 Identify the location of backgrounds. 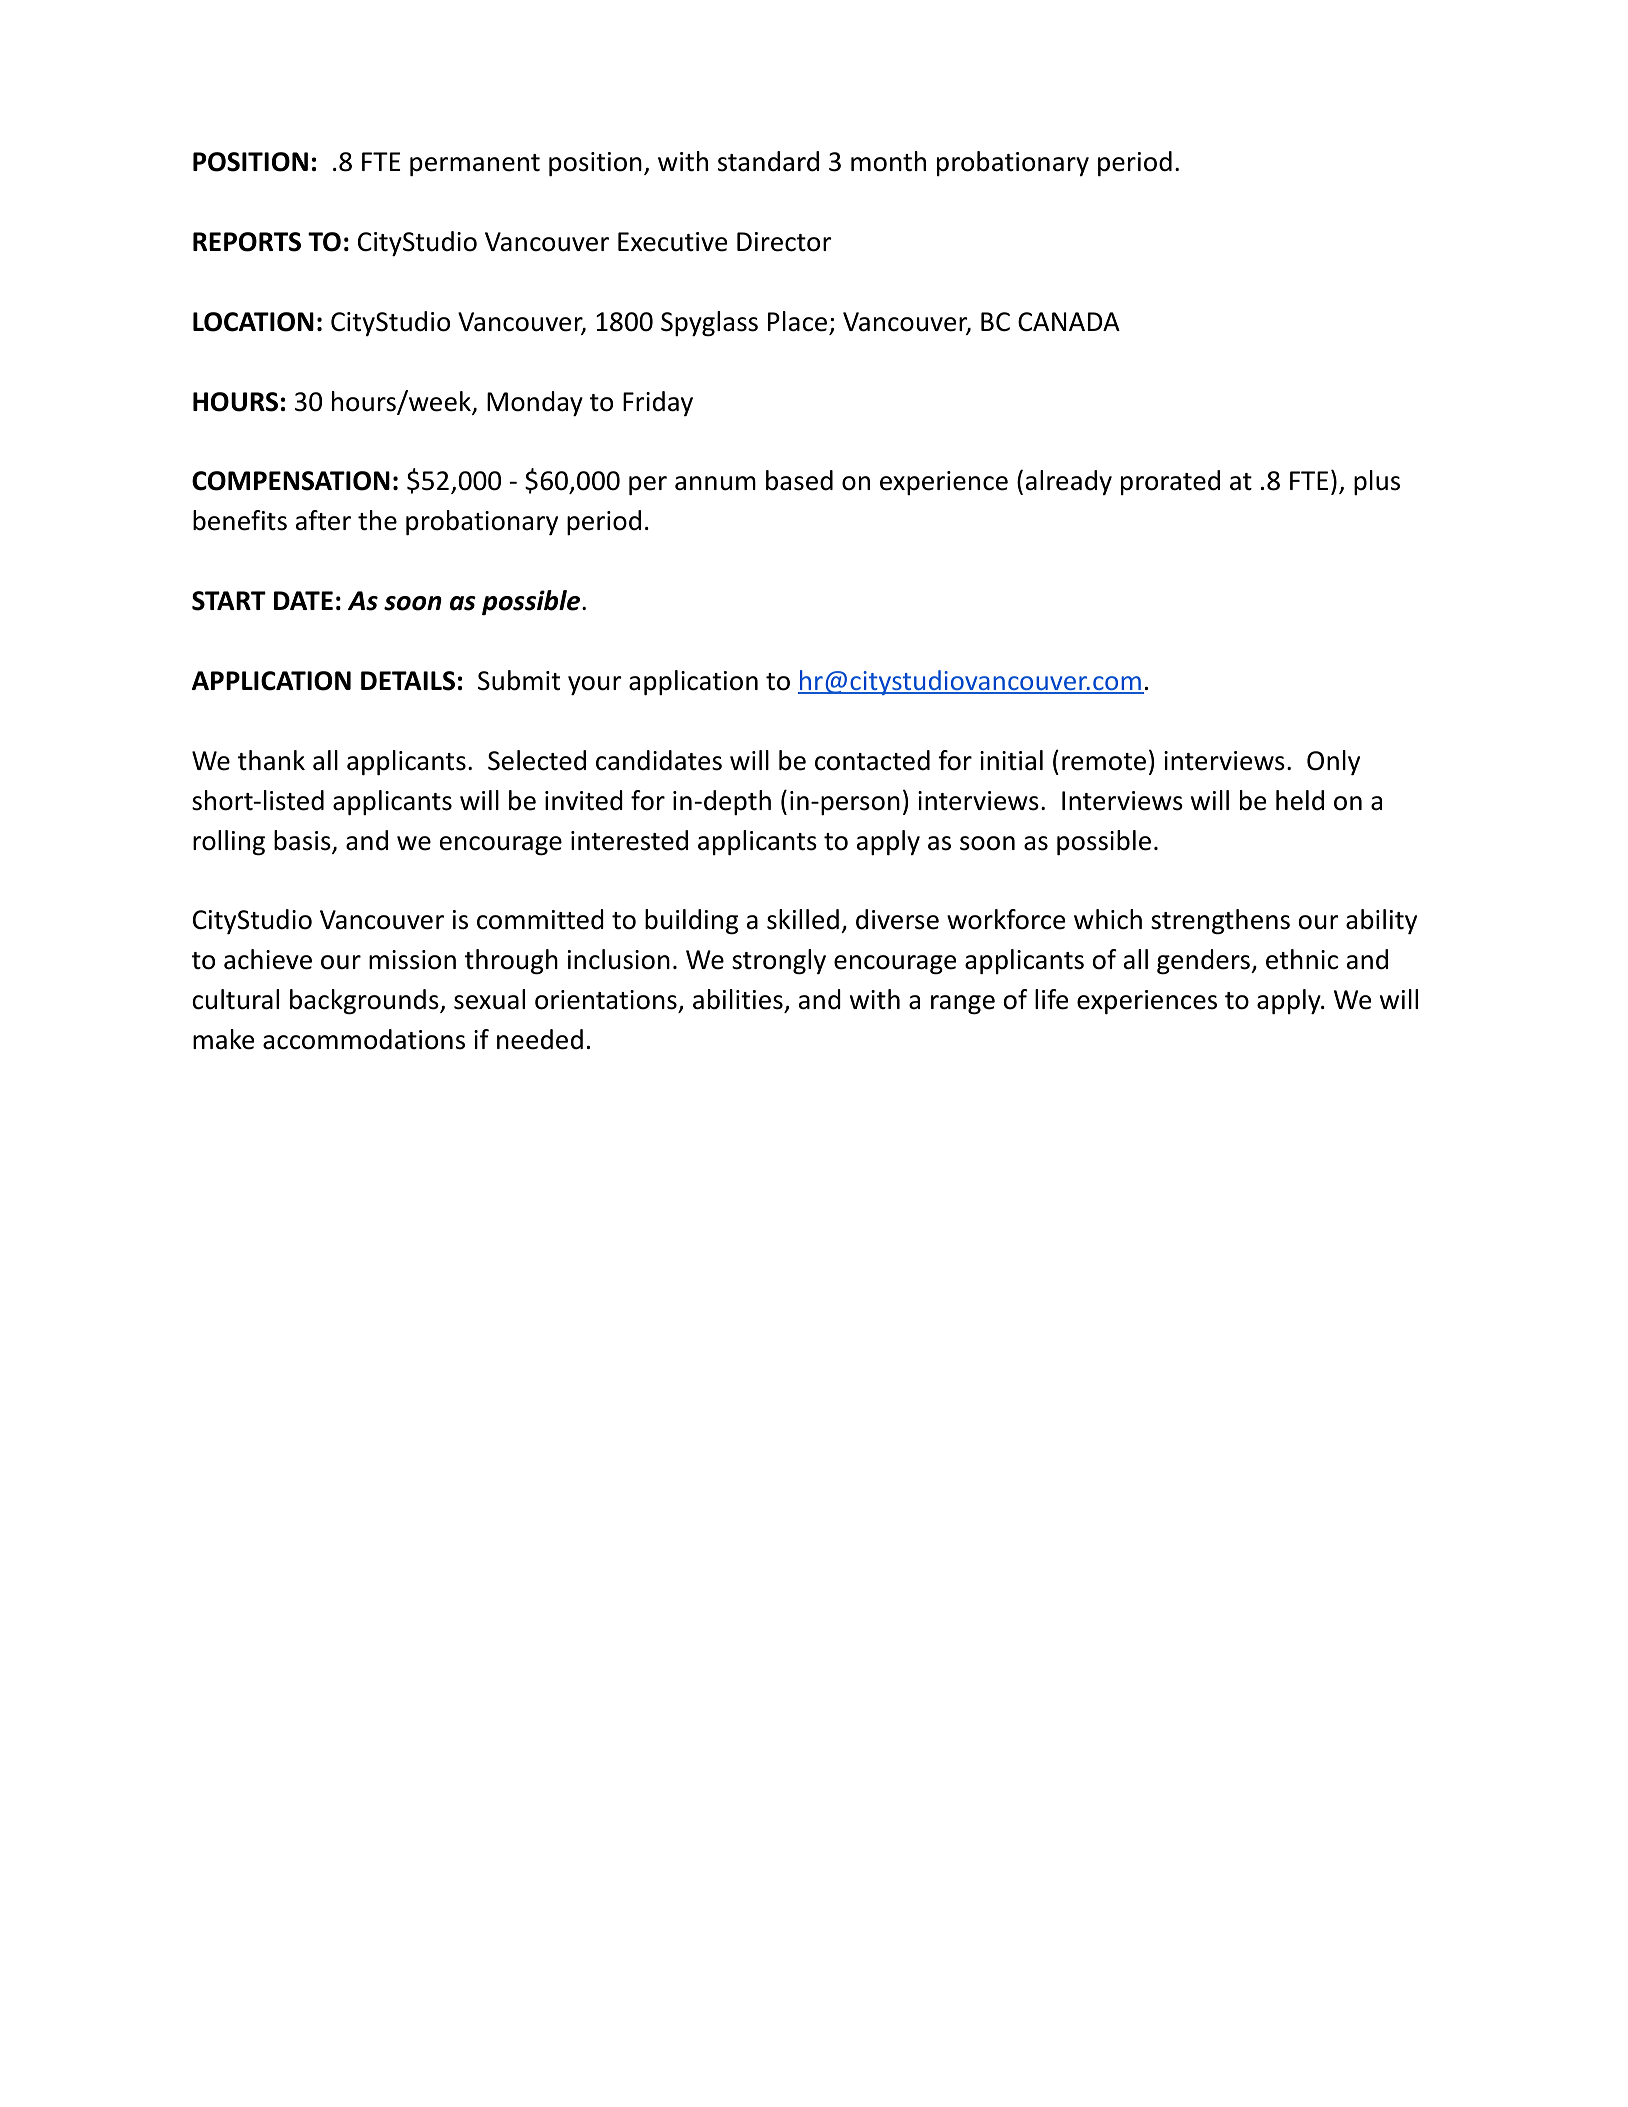
(365, 1002).
